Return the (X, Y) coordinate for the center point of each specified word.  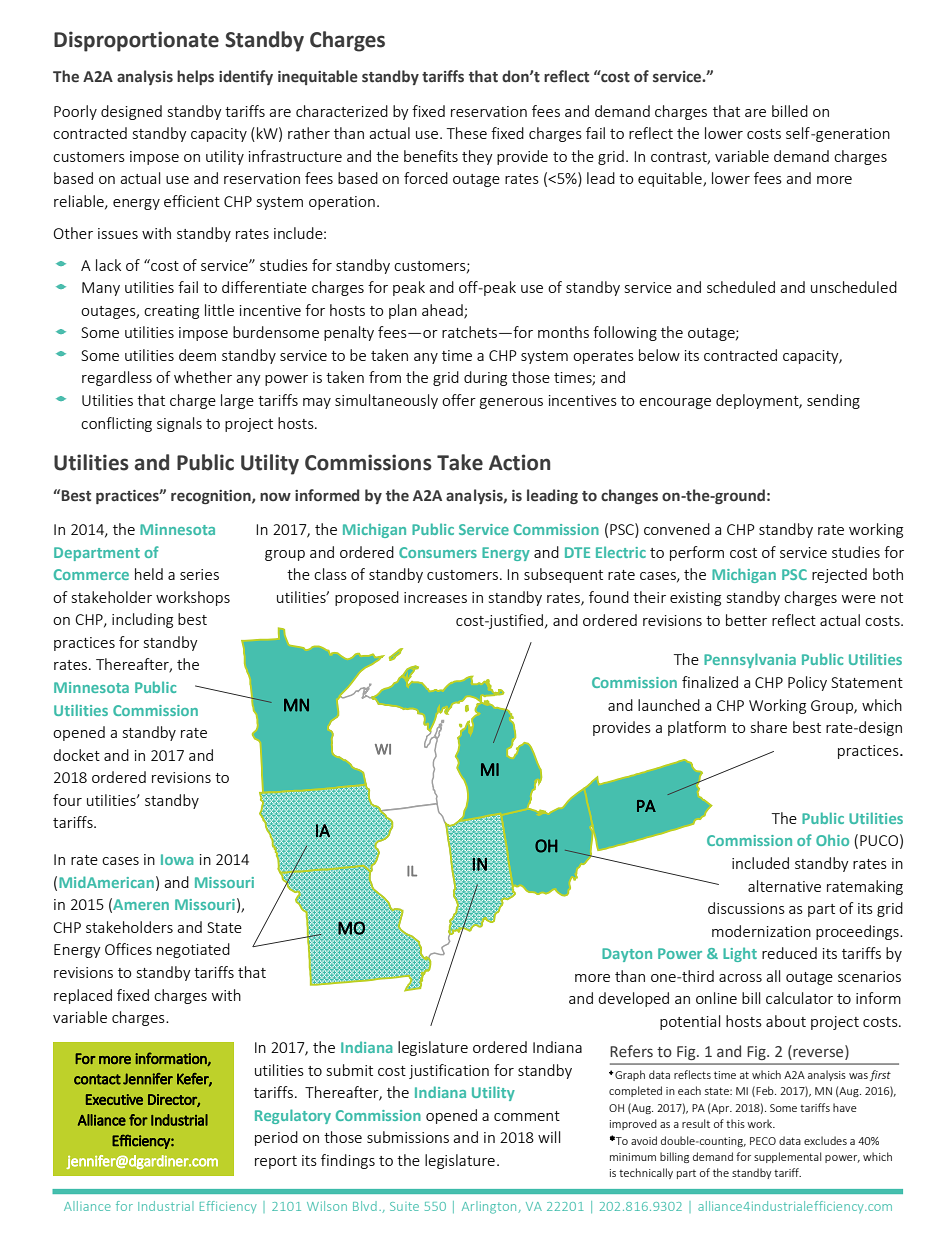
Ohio (832, 840)
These (467, 133)
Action (519, 462)
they (477, 157)
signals (179, 424)
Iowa (177, 859)
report (276, 1162)
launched (669, 705)
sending (833, 401)
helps (195, 77)
